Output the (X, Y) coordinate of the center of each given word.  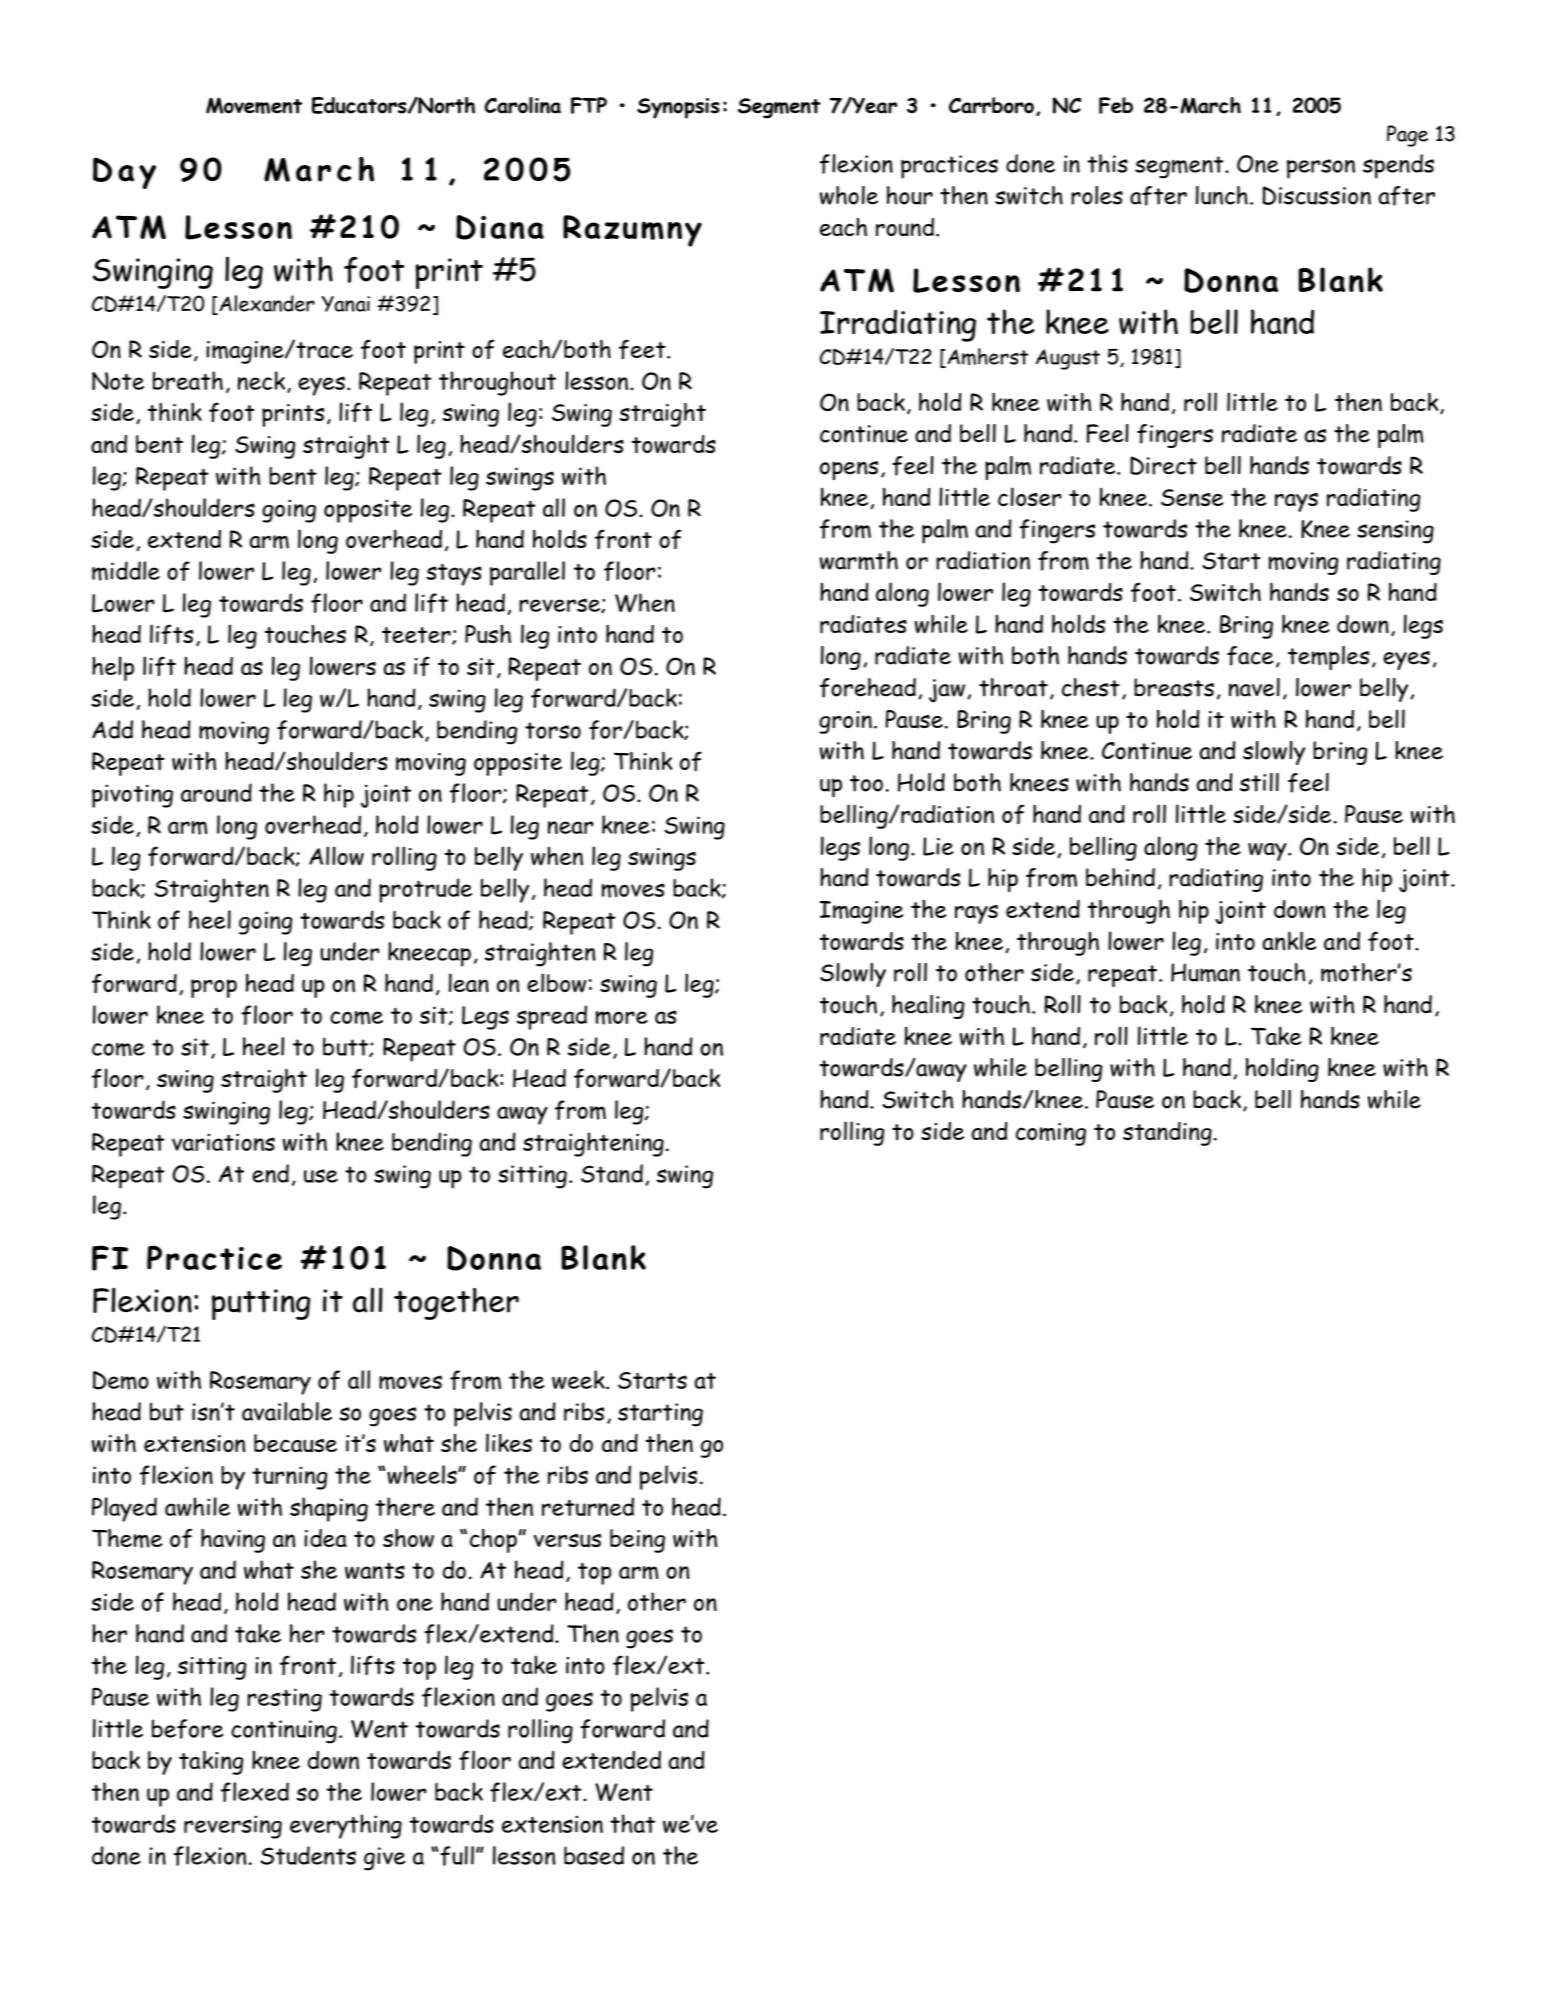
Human (1205, 972)
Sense (1192, 497)
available (287, 1411)
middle (126, 571)
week (579, 1379)
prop (214, 988)
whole (849, 195)
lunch (1222, 195)
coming (1051, 1134)
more (622, 1018)
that (632, 1823)
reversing (233, 1827)
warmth (859, 560)
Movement (254, 105)
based (594, 1855)
